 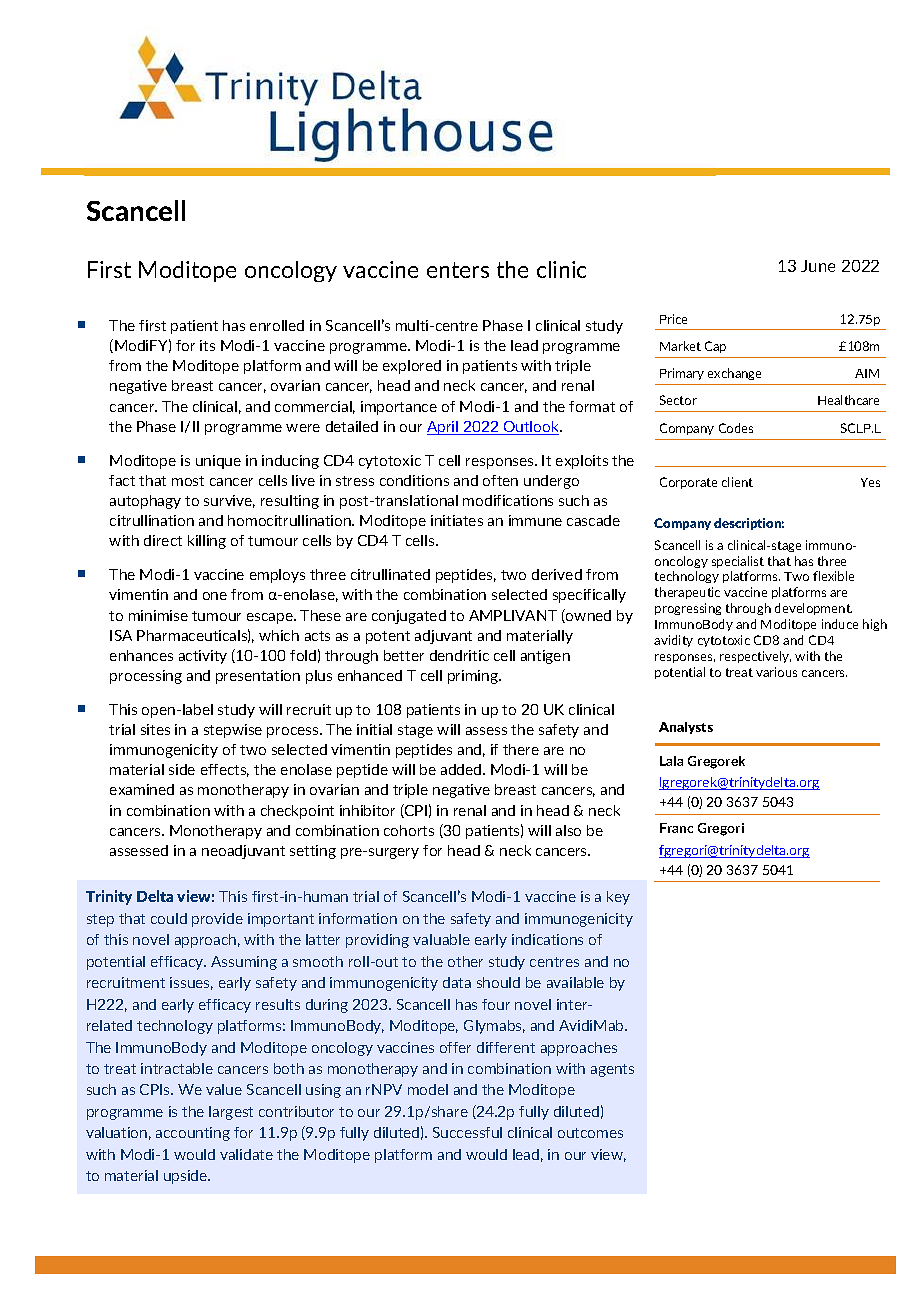 I want to click on enters, so click(x=458, y=270).
